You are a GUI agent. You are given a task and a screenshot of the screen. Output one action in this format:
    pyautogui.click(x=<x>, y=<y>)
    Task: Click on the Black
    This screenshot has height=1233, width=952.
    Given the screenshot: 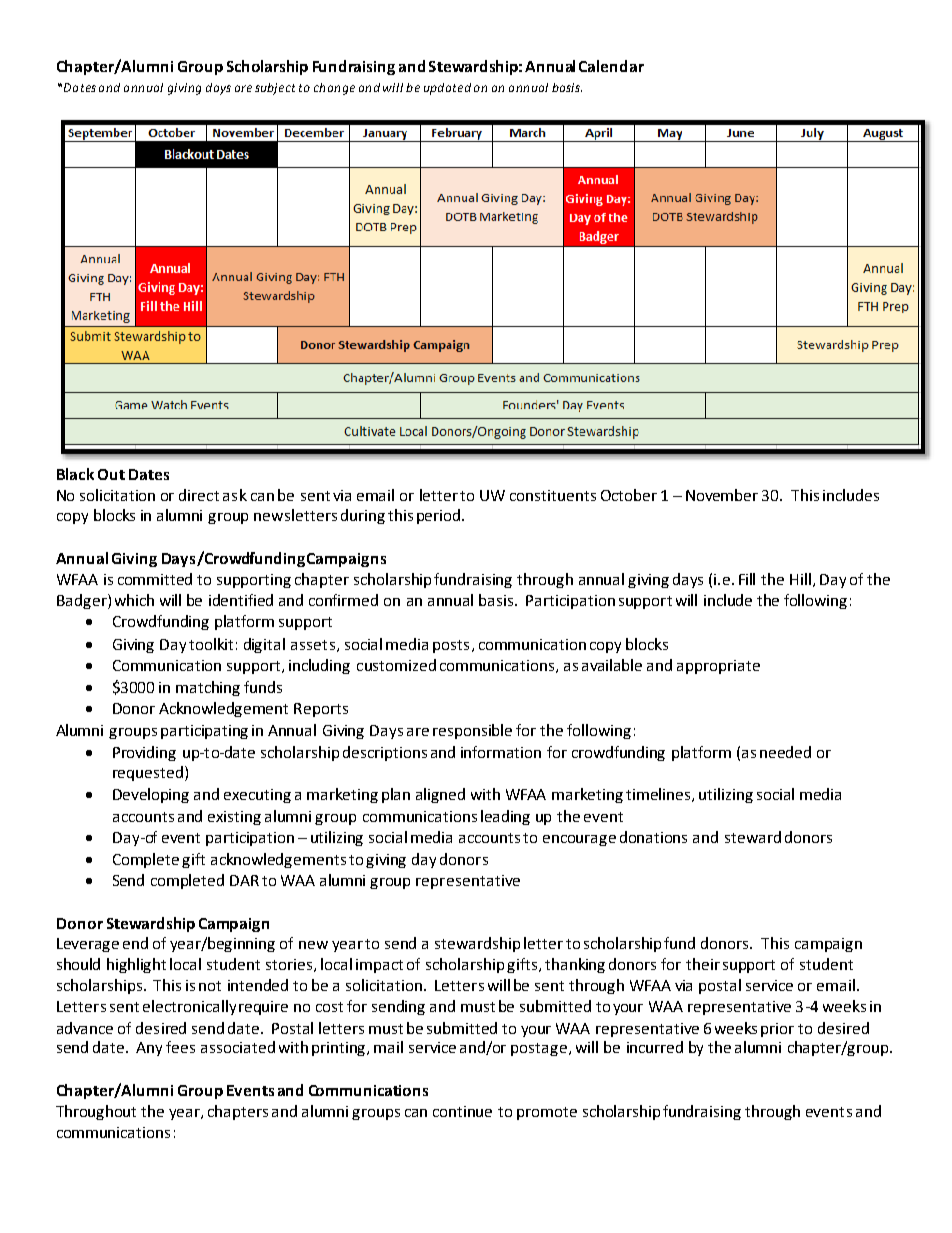 What is the action you would take?
    pyautogui.click(x=75, y=474)
